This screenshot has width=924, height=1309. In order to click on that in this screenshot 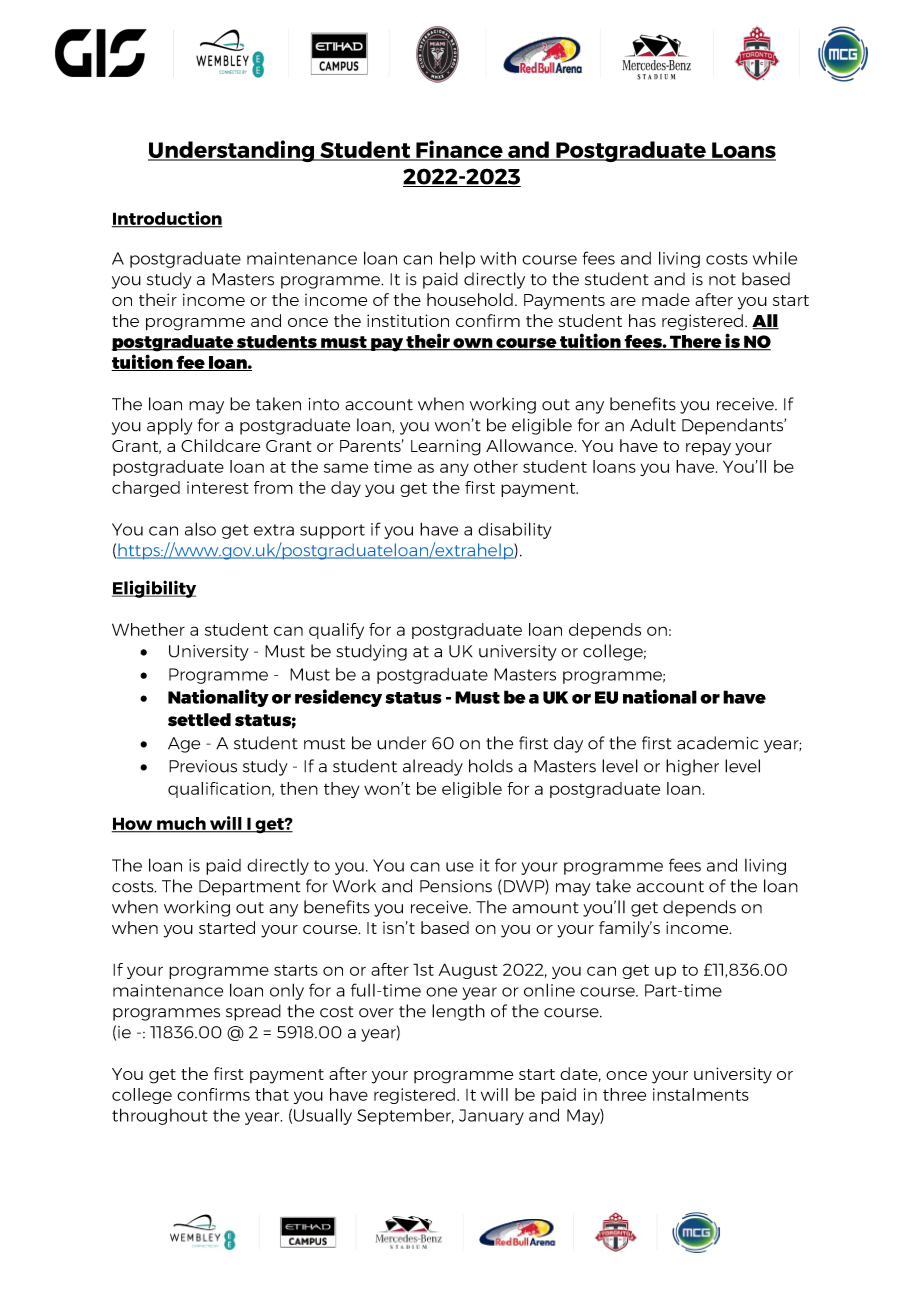, I will do `click(272, 1094)`.
